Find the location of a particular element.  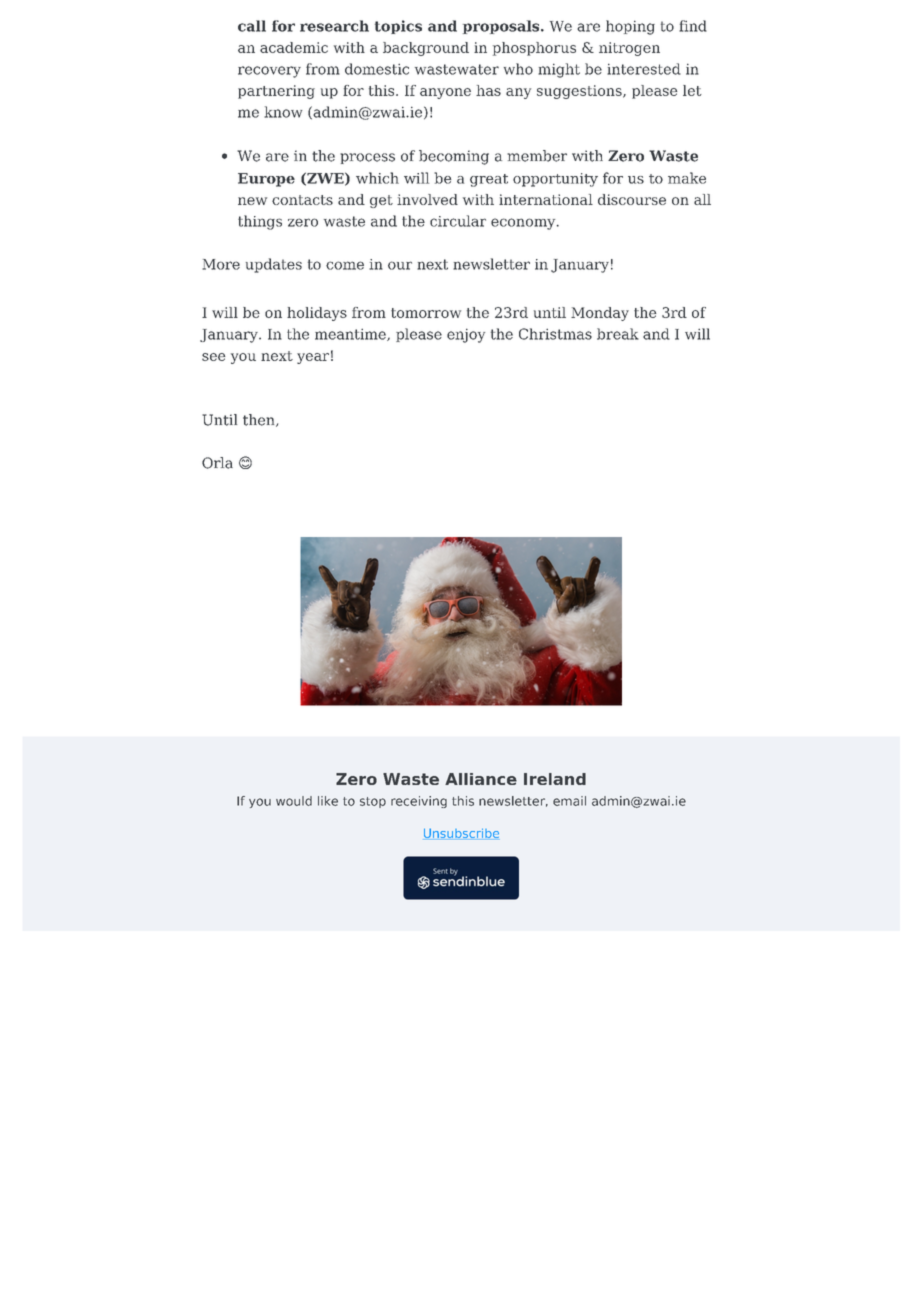

academic is located at coordinates (294, 47).
